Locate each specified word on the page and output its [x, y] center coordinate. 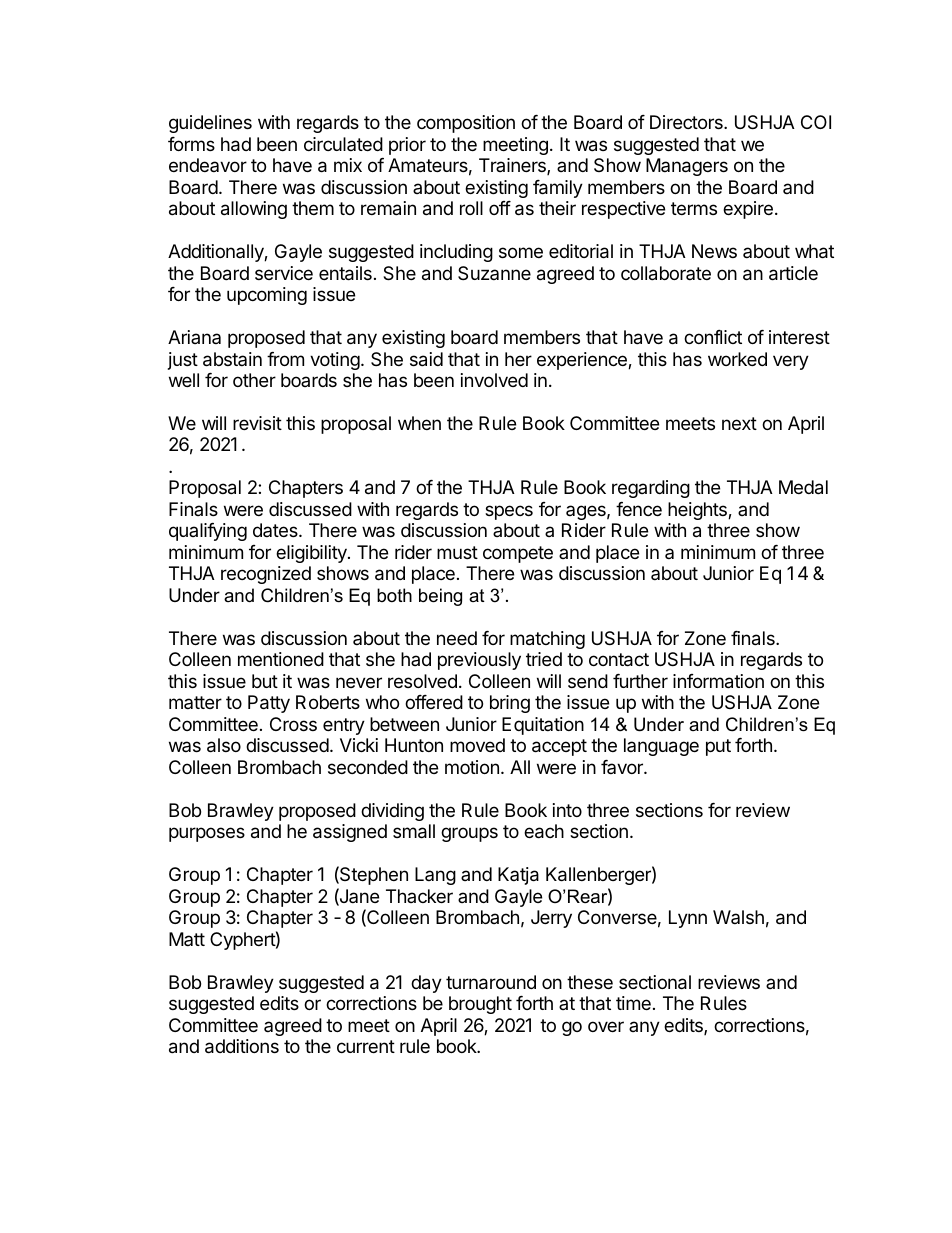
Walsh [738, 917]
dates [276, 530]
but [265, 681]
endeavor [208, 165]
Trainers [513, 166]
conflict [713, 337]
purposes [207, 834]
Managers [687, 167]
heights [698, 511]
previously [479, 661]
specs [509, 512]
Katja [518, 876]
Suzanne [494, 273]
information [718, 681]
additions [242, 1046]
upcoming [267, 296]
